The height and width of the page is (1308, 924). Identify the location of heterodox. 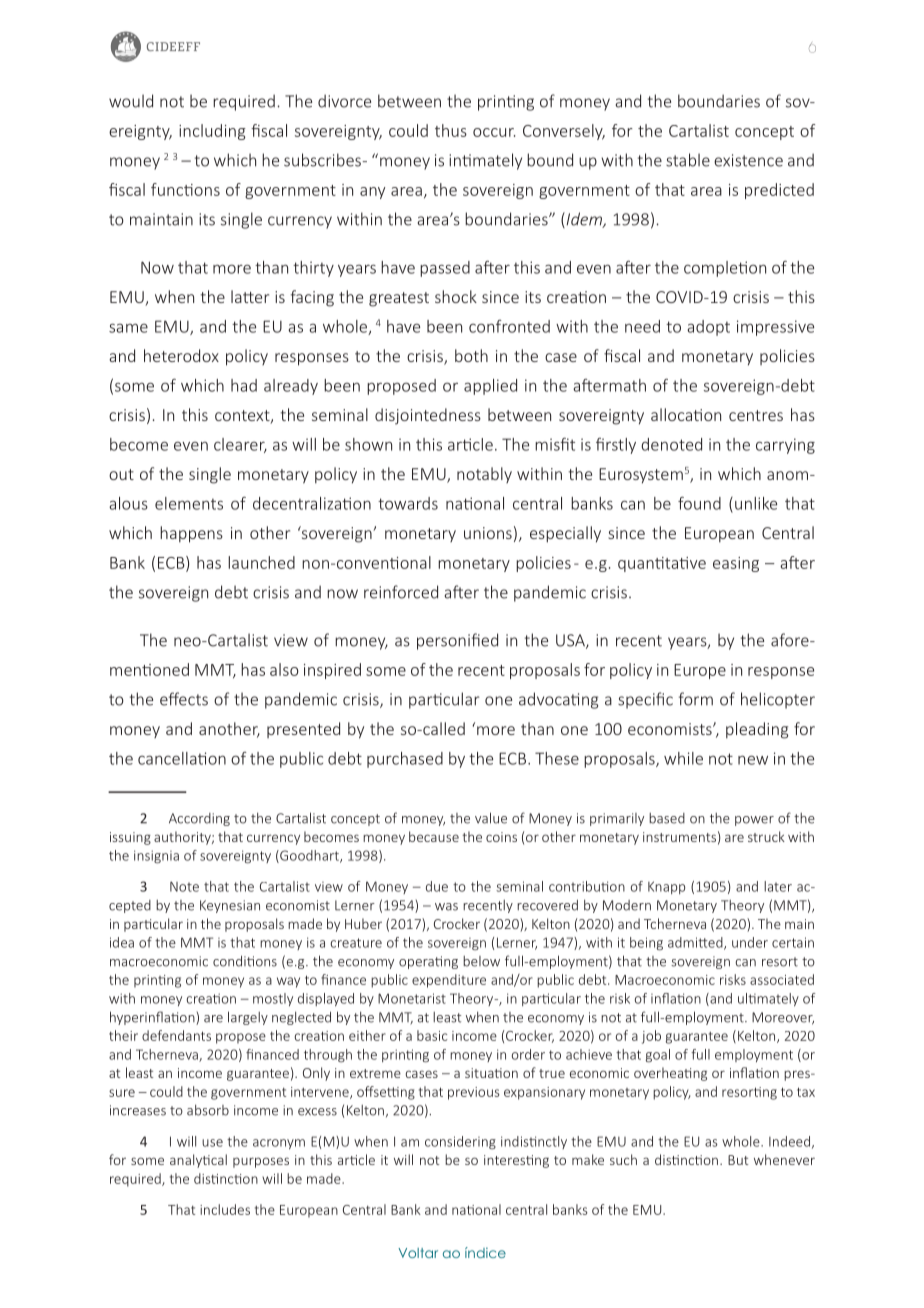
(181, 355).
